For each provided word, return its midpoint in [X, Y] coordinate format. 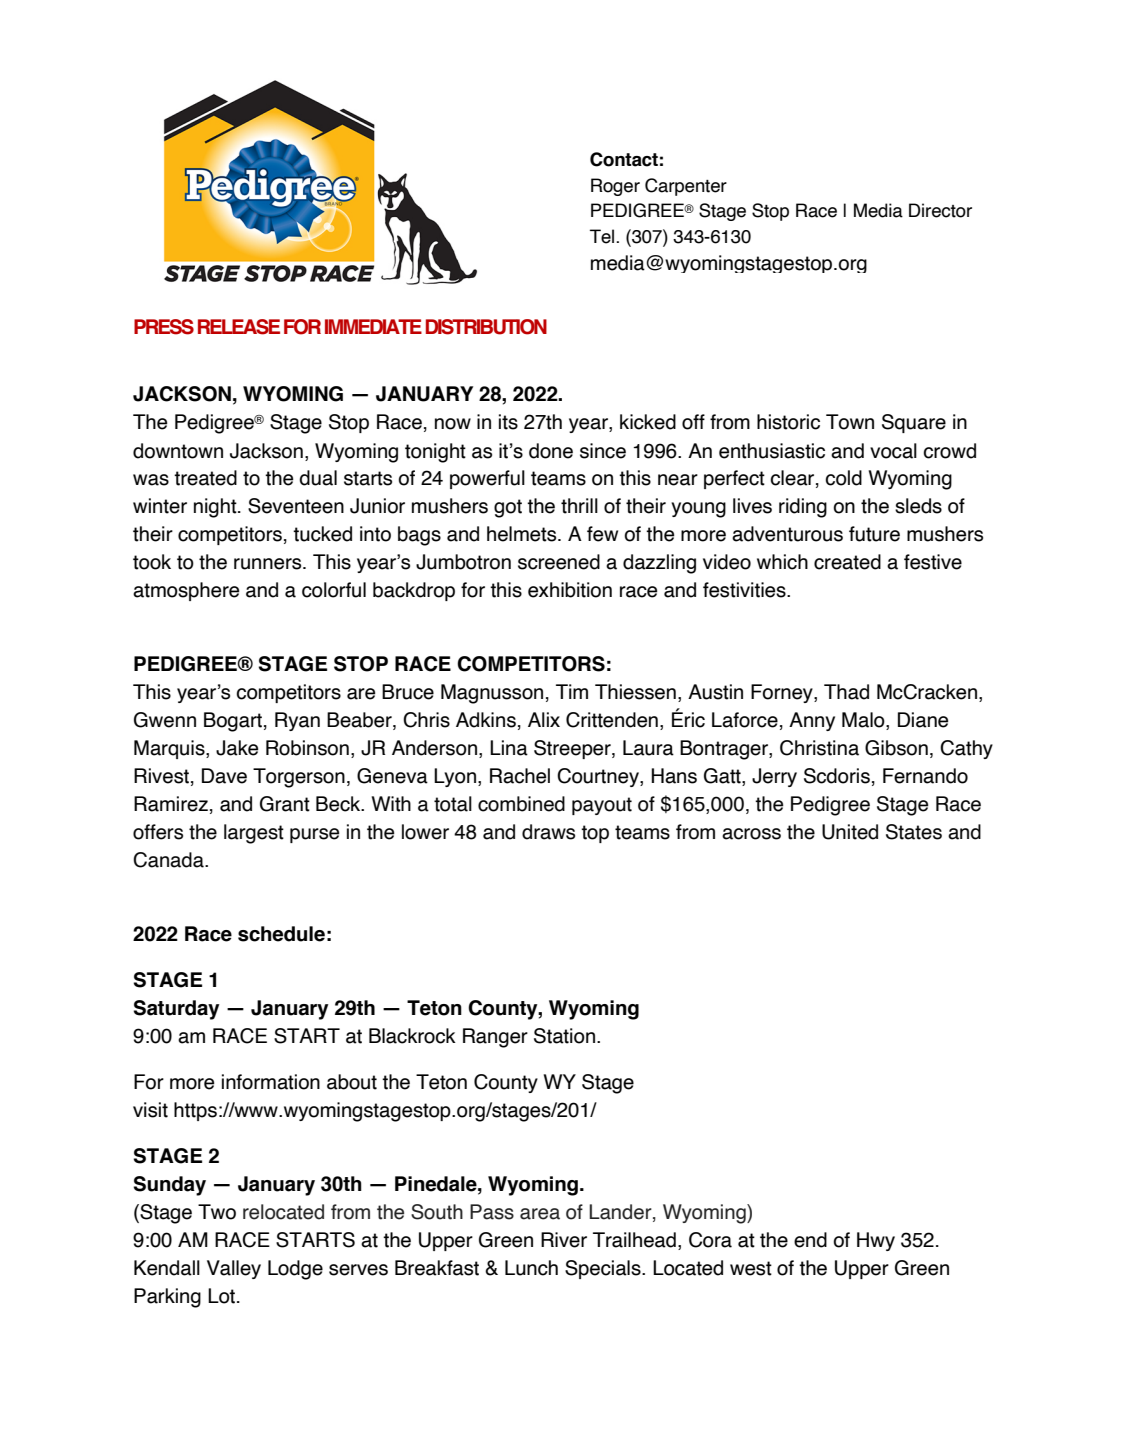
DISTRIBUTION [486, 327]
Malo [864, 721]
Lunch [531, 1268]
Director [940, 210]
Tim [572, 691]
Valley [234, 1269]
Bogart [233, 722]
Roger [615, 187]
